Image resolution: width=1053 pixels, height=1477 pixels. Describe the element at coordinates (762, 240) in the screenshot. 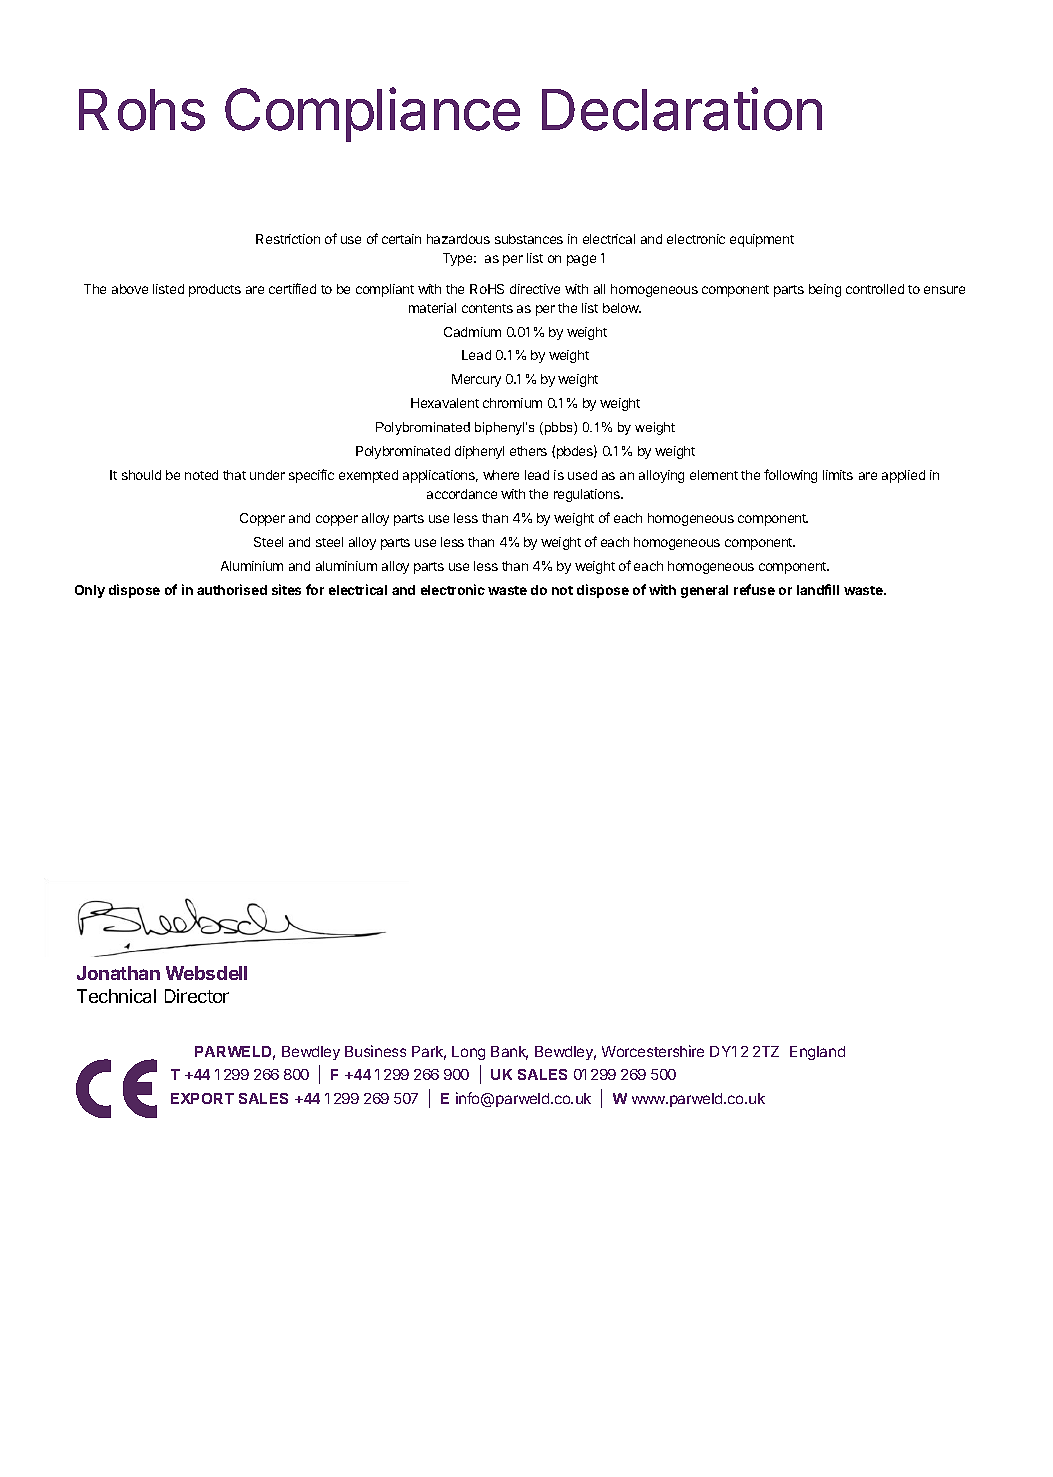

I see `equipment` at that location.
